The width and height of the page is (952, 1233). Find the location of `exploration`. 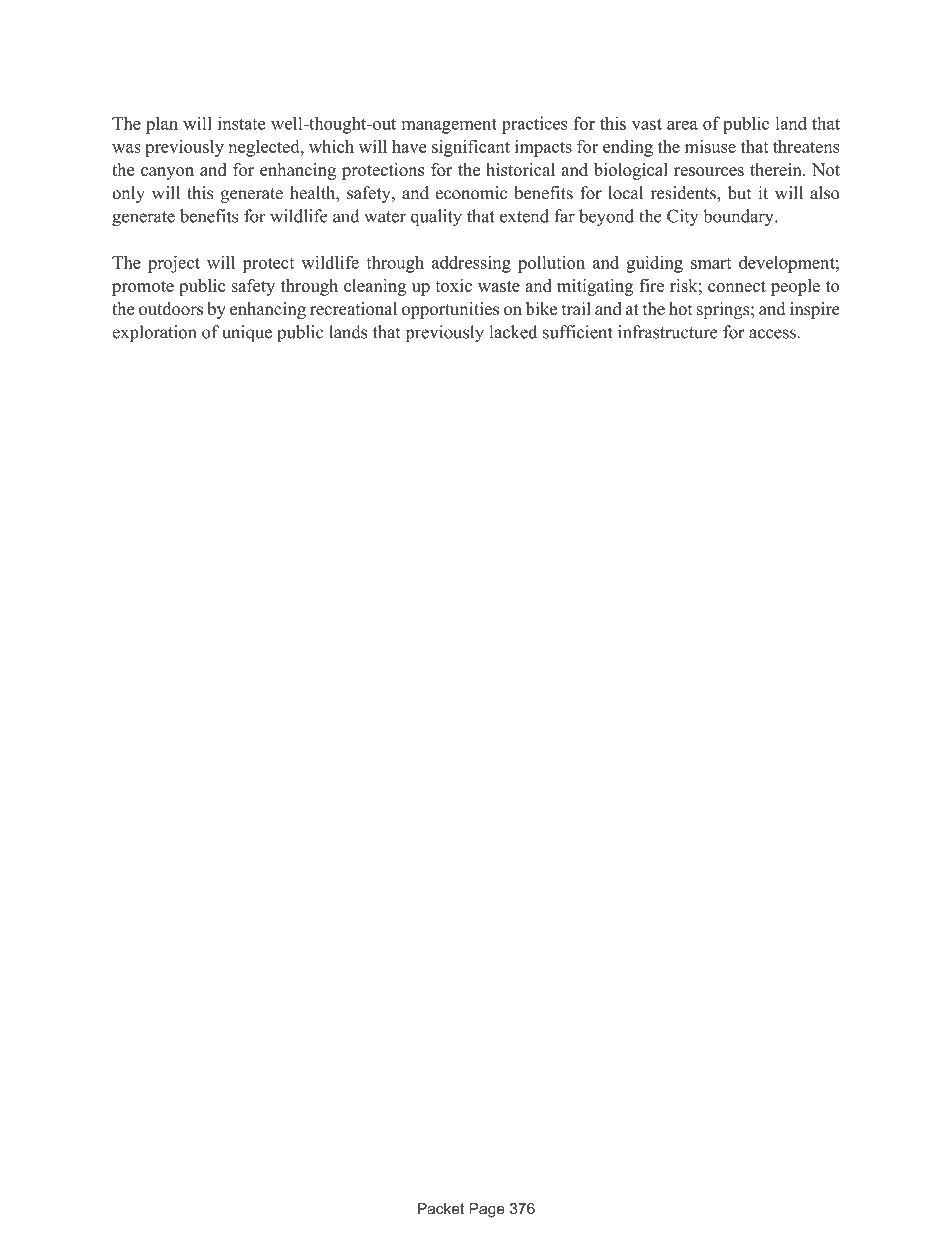

exploration is located at coordinates (154, 333).
